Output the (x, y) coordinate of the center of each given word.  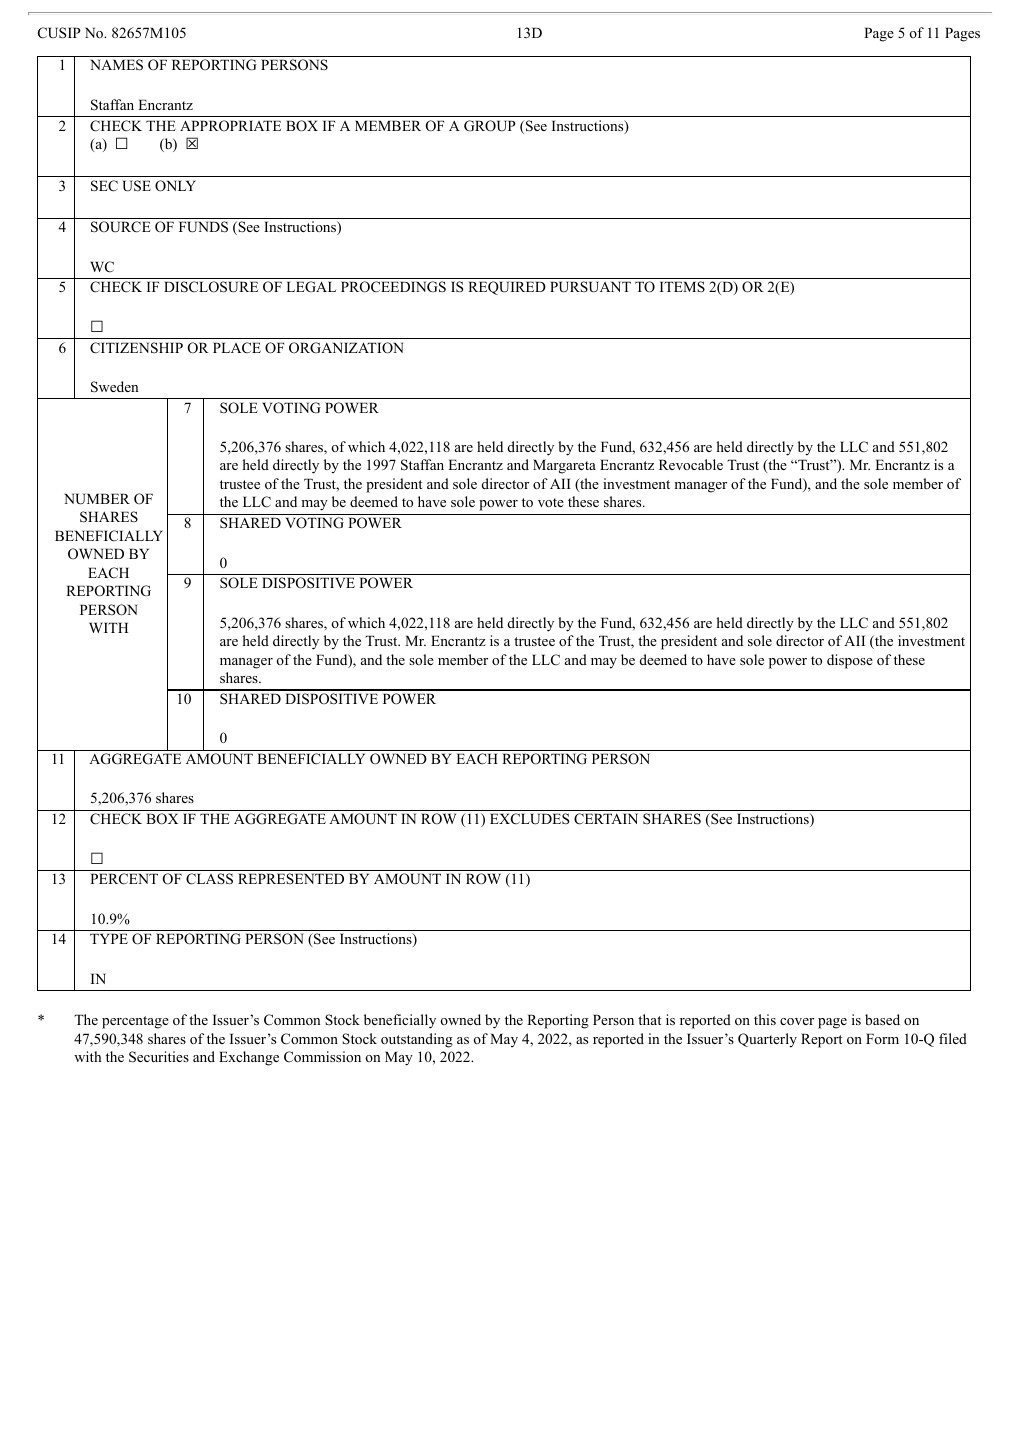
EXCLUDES (529, 819)
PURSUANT (590, 287)
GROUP (490, 126)
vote (551, 502)
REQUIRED (507, 288)
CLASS (209, 879)
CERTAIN (606, 819)
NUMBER (97, 499)
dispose (850, 661)
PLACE (237, 347)
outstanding (417, 1040)
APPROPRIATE (230, 125)
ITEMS (682, 286)
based (882, 1019)
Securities (159, 1057)
